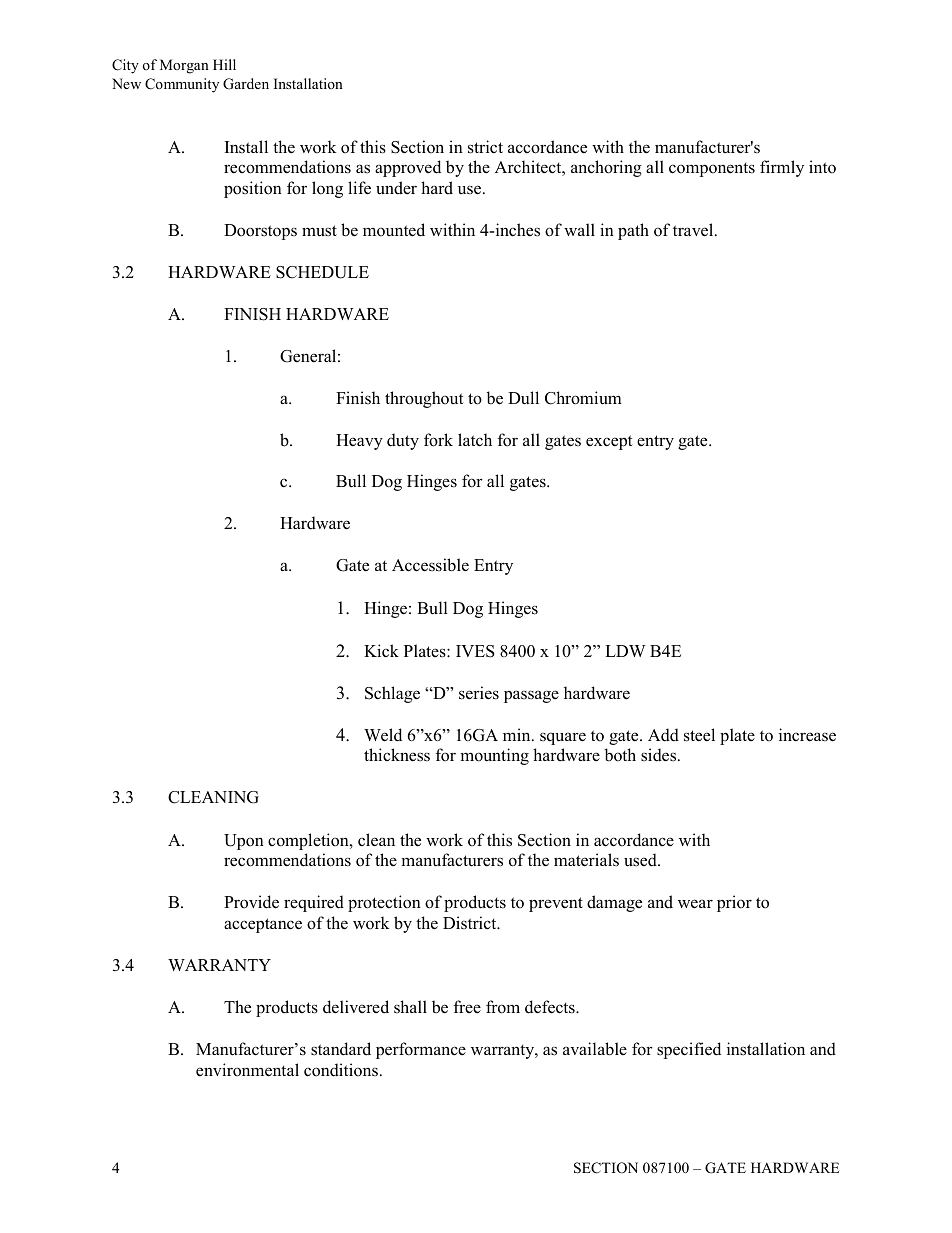  What do you see at coordinates (712, 169) in the image?
I see `components` at bounding box center [712, 169].
